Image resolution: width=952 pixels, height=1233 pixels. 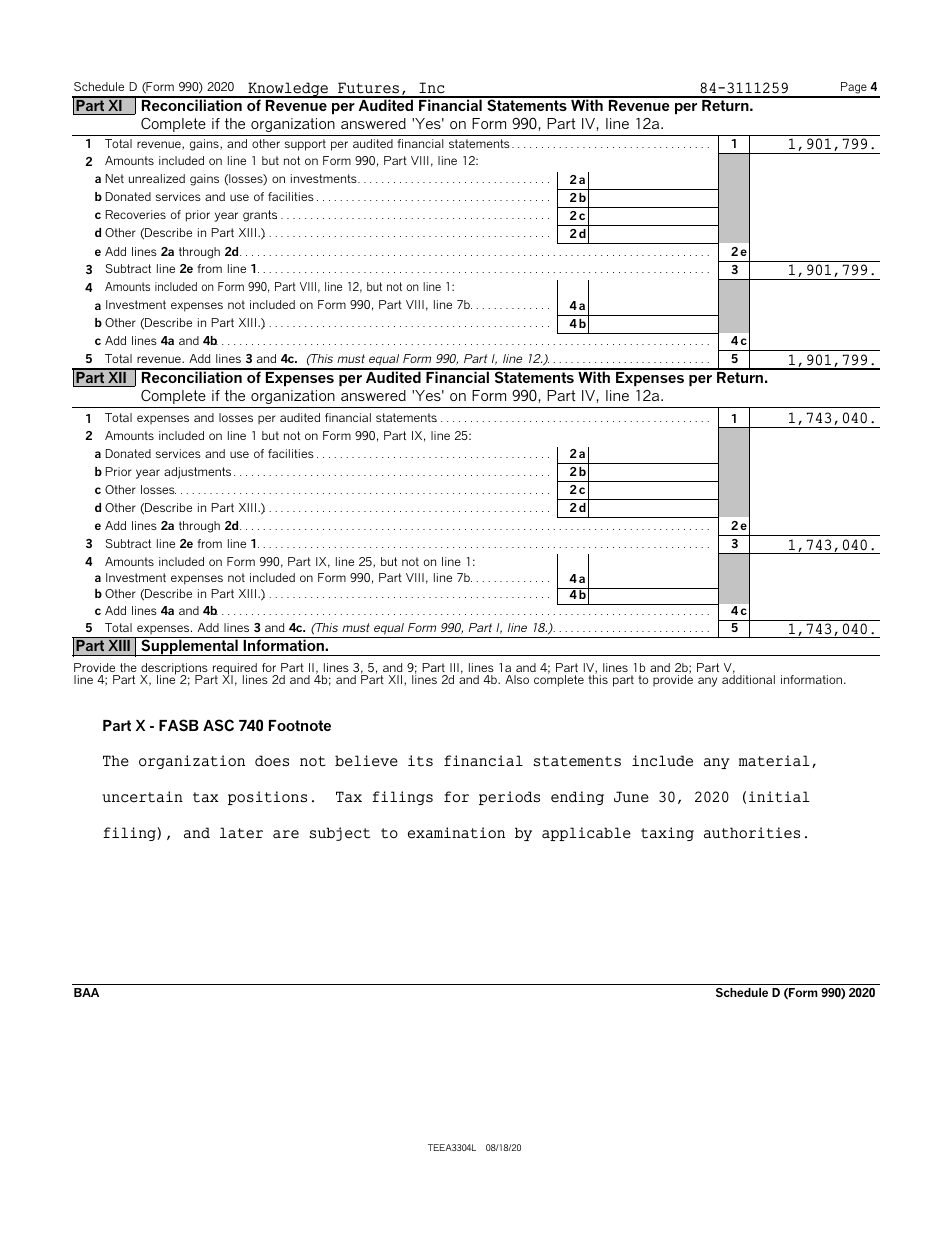 What do you see at coordinates (86, 992) in the document?
I see `BAA` at bounding box center [86, 992].
